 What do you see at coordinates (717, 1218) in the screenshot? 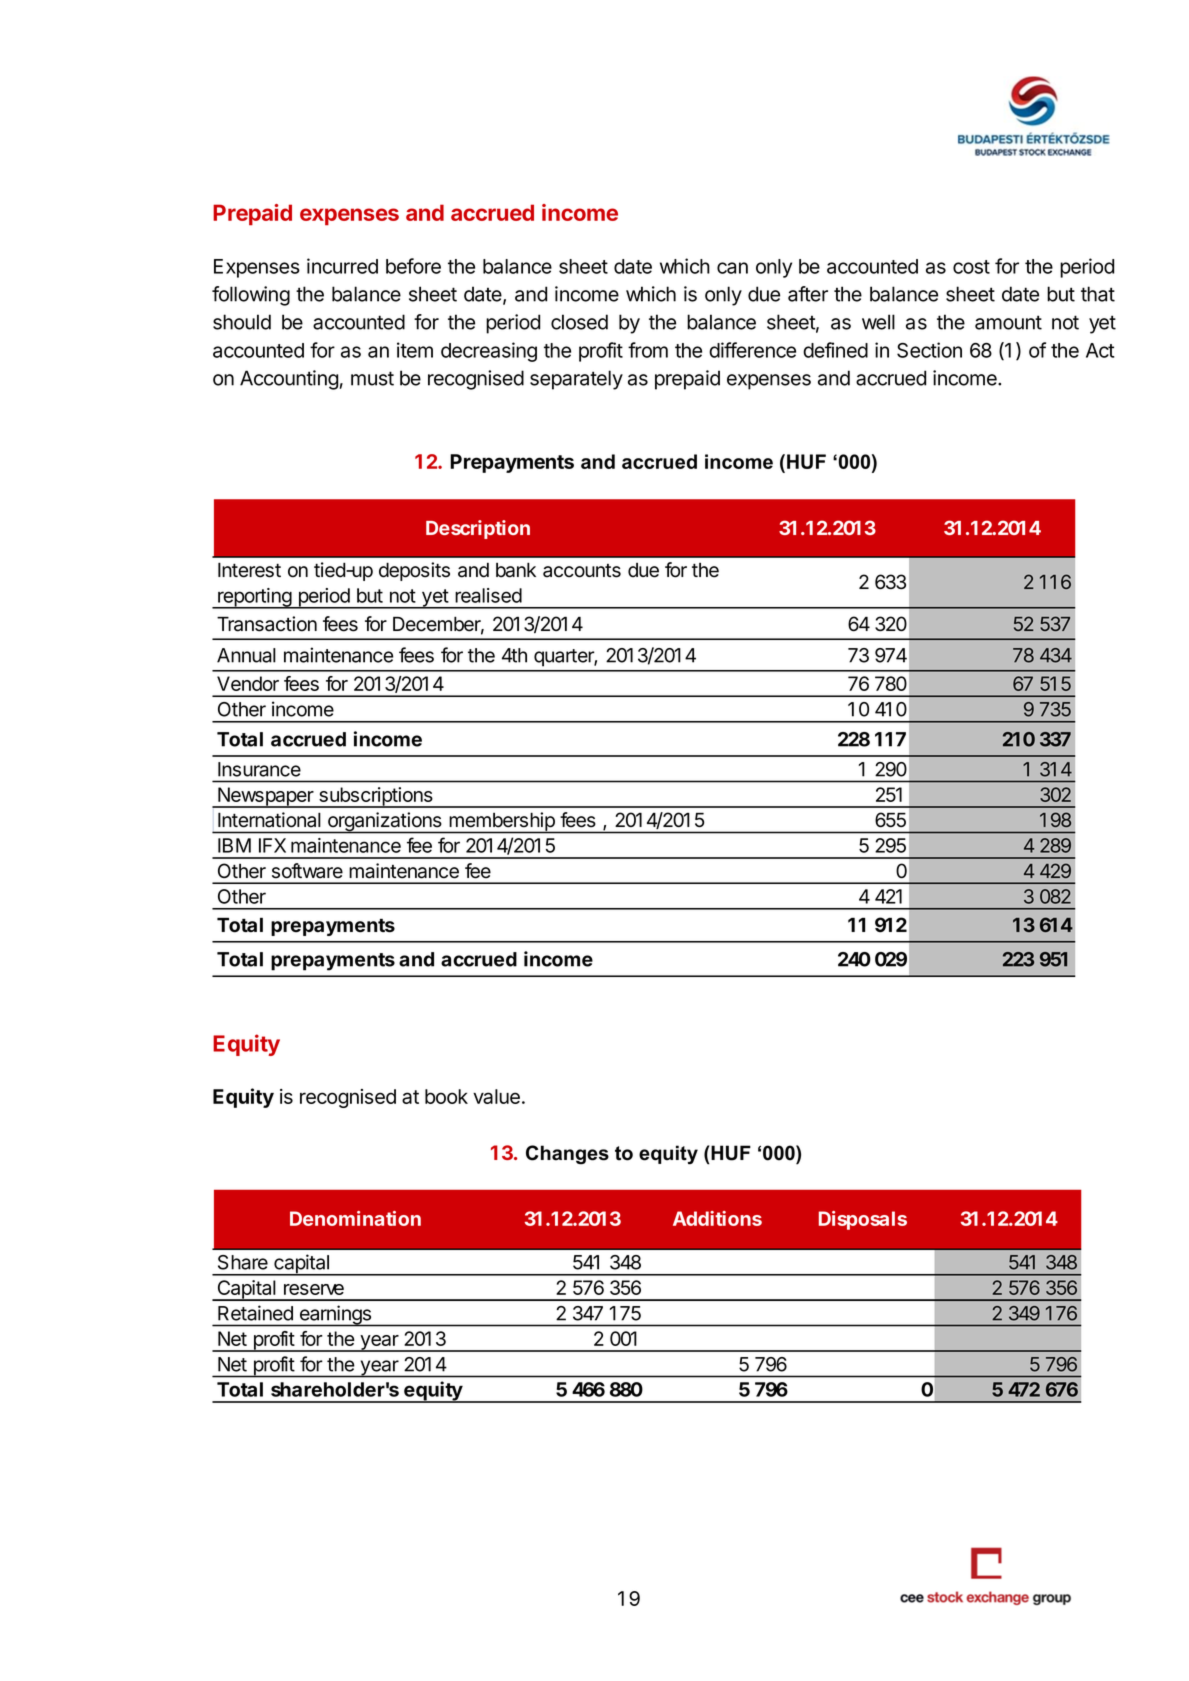
I see `Additions` at bounding box center [717, 1218].
